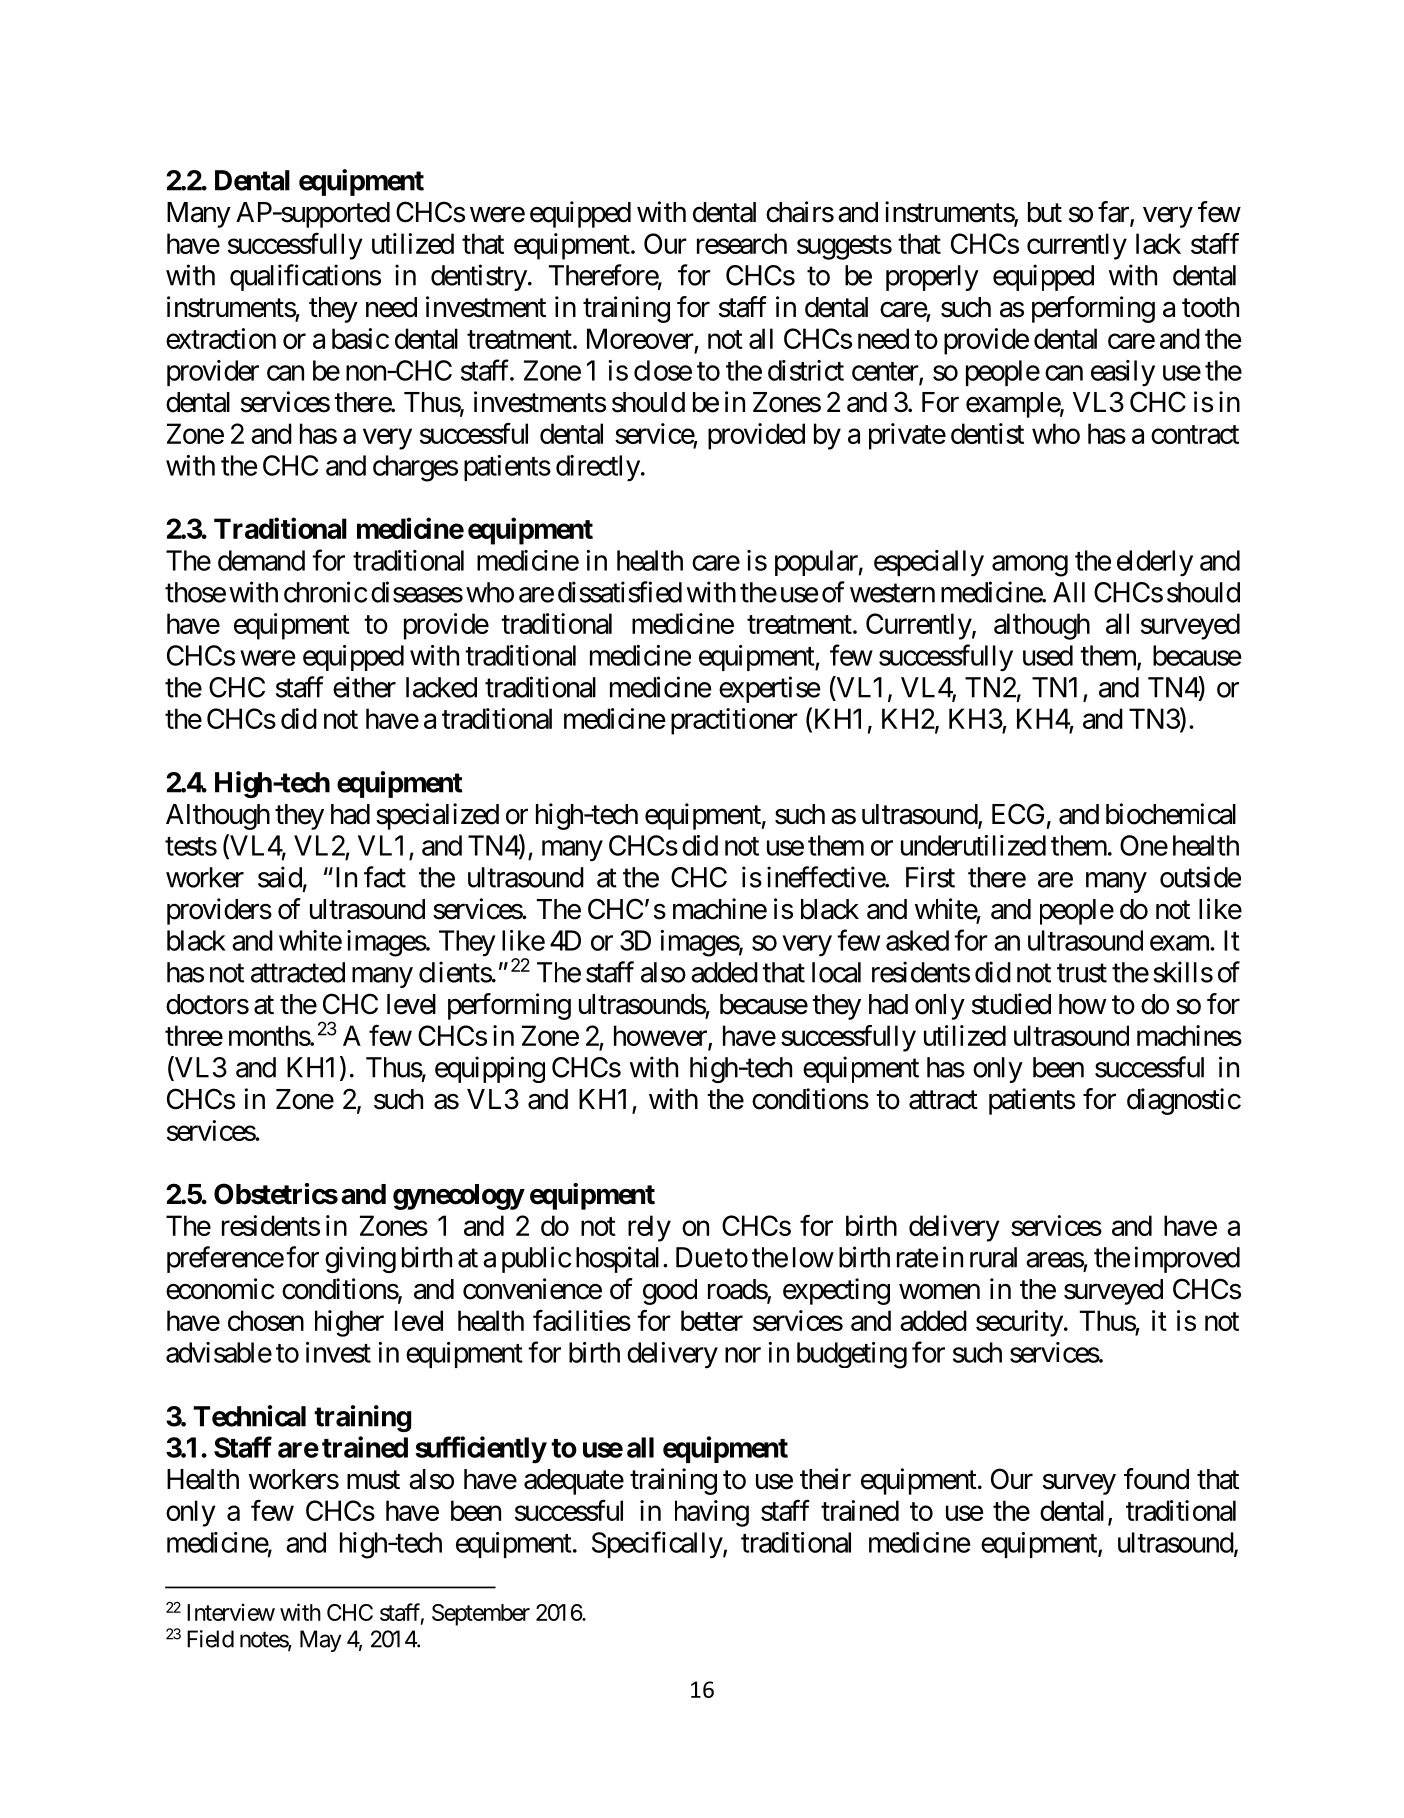 Image resolution: width=1404 pixels, height=1818 pixels. Describe the element at coordinates (458, 1197) in the screenshot. I see `gynecology` at that location.
